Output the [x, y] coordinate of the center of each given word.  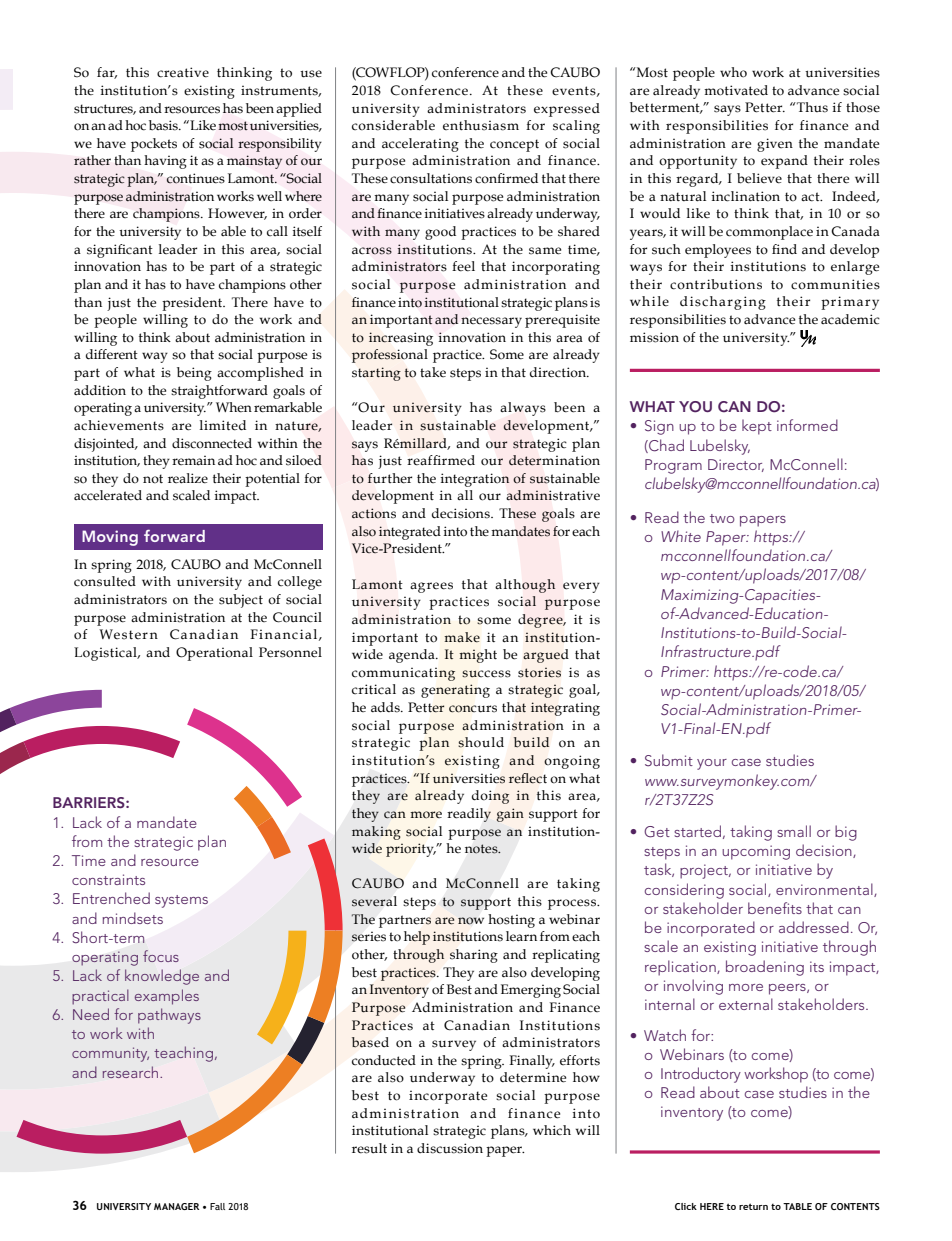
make [462, 637]
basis [164, 125]
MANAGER [176, 1206]
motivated [736, 90]
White [681, 536]
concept [514, 145]
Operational [214, 654]
